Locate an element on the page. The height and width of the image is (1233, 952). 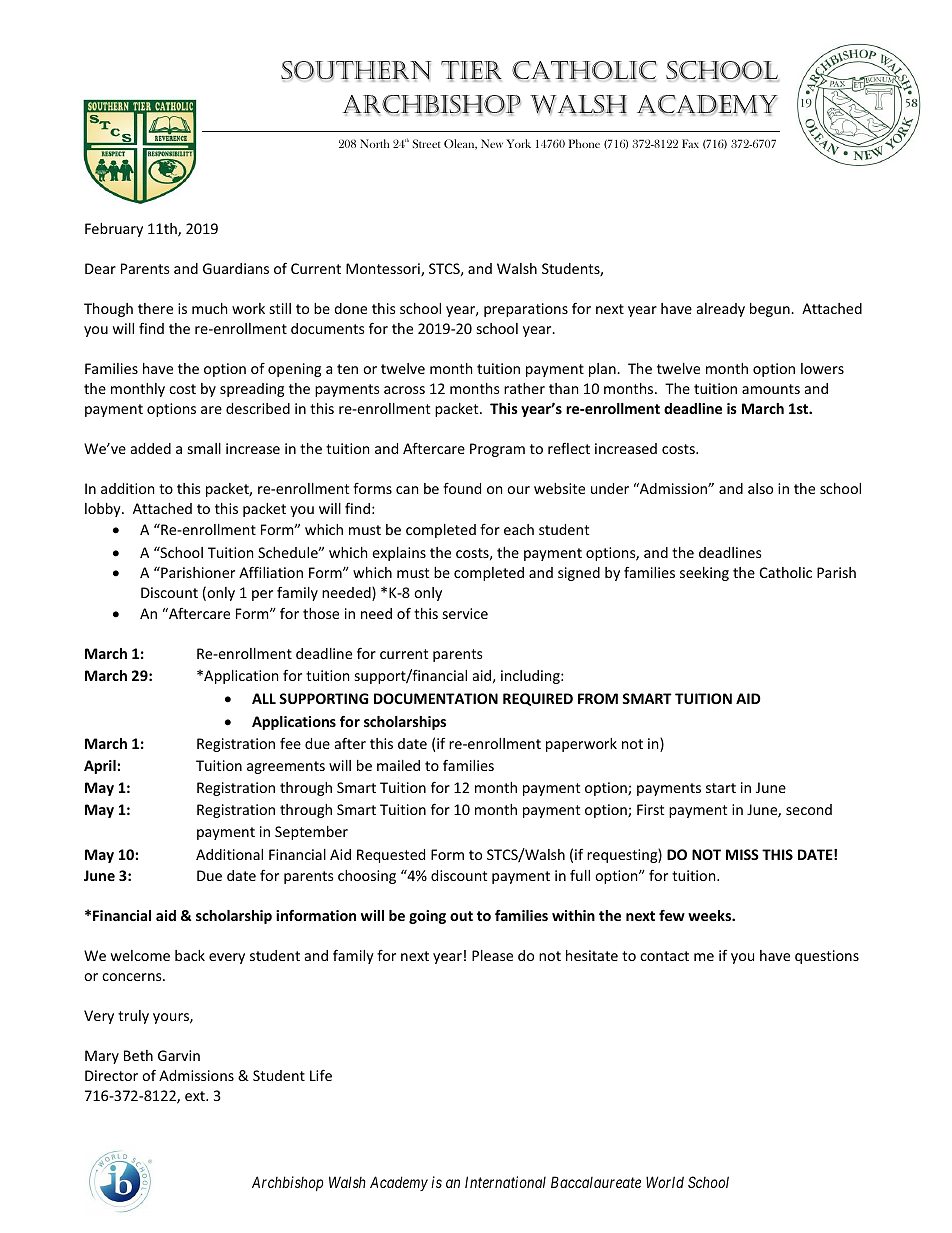
tier is located at coordinates (471, 71).
